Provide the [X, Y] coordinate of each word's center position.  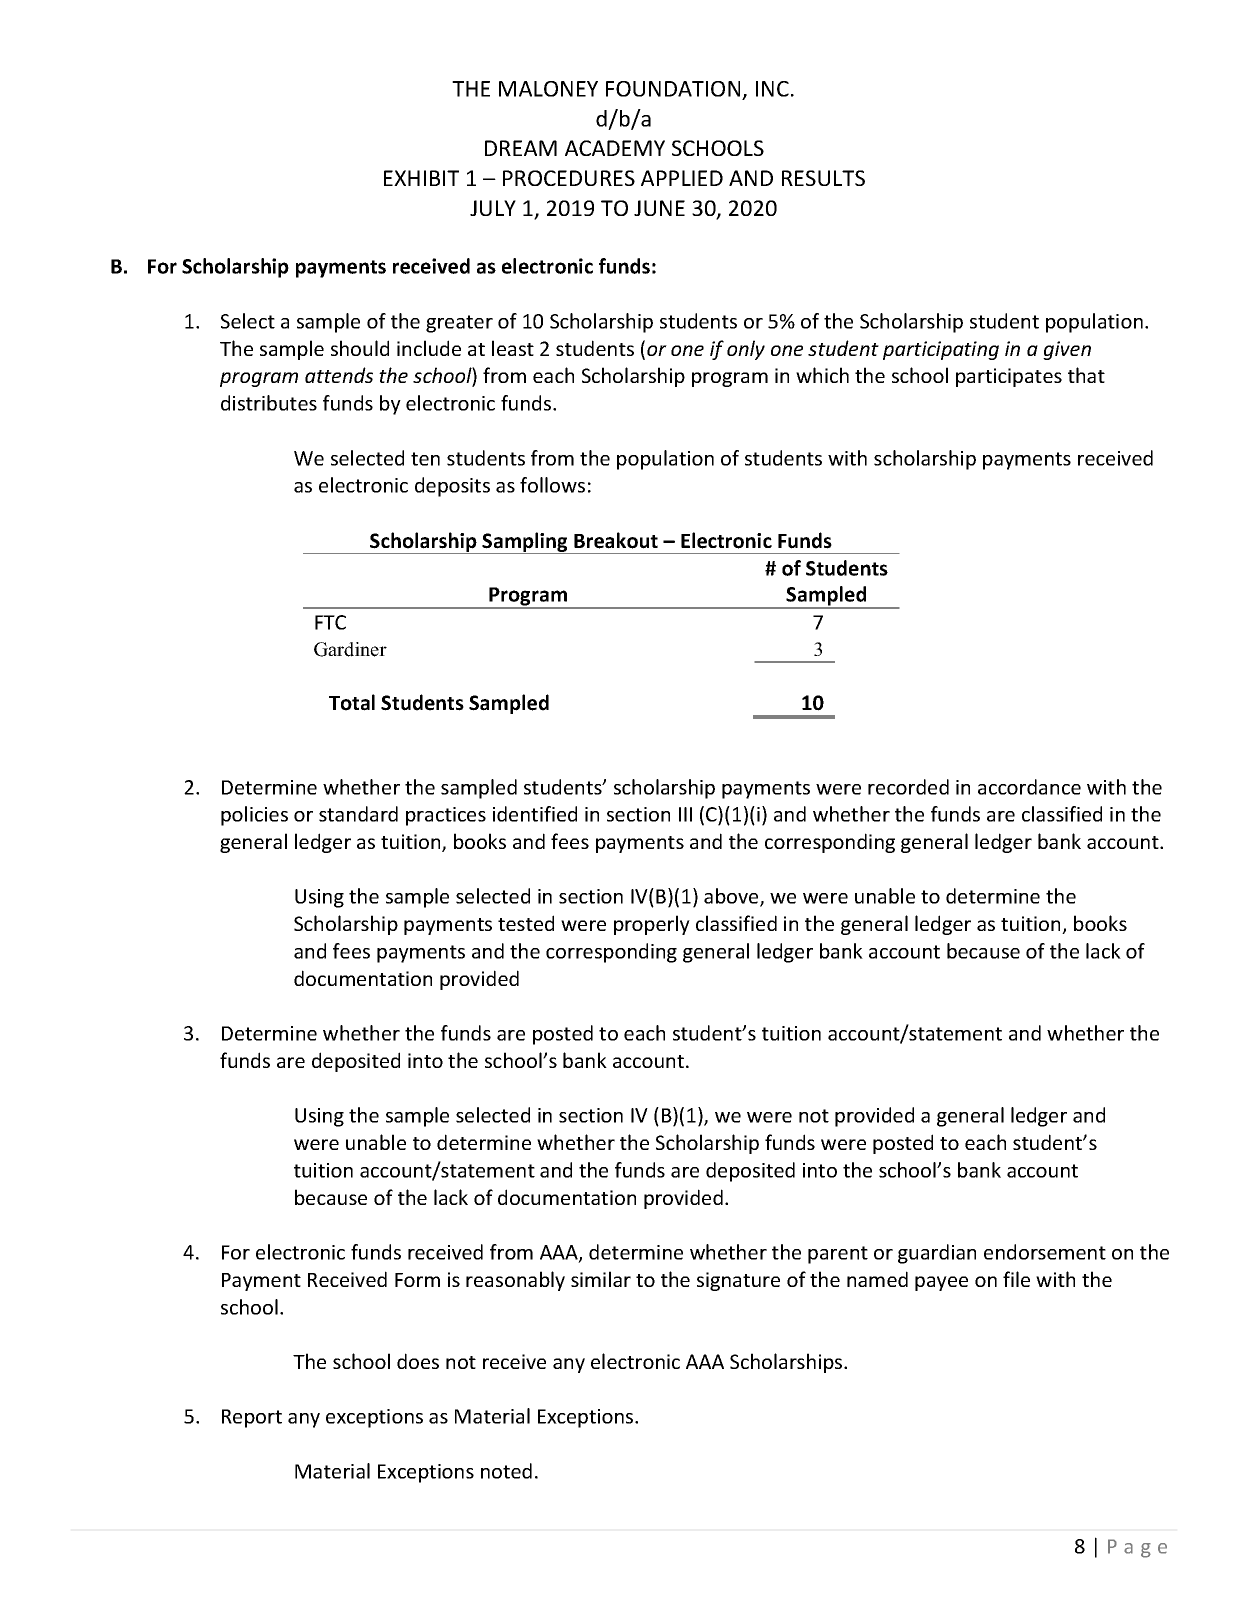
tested [526, 923]
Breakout [616, 540]
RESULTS [823, 178]
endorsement [1045, 1252]
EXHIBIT [421, 178]
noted [506, 1471]
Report [252, 1418]
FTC [330, 622]
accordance [1029, 787]
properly [652, 925]
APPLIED [682, 178]
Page [1137, 1548]
